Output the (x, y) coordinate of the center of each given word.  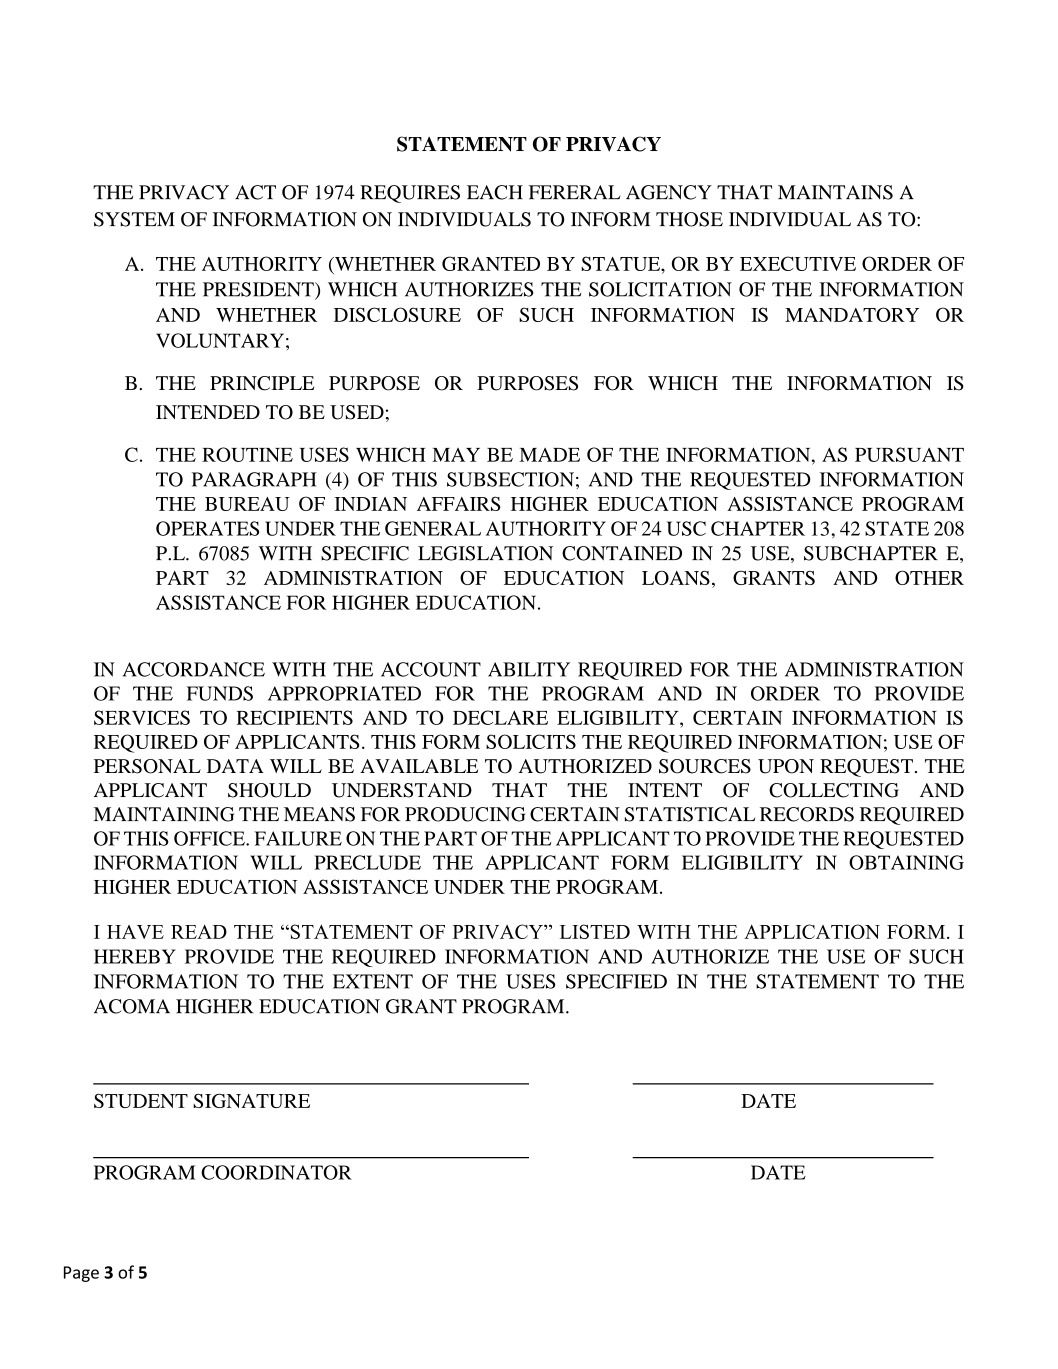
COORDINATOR (276, 1172)
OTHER (929, 577)
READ (199, 932)
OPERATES (207, 528)
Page (81, 1274)
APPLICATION (812, 931)
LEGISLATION (485, 553)
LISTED (595, 931)
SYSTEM (134, 219)
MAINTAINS (835, 192)
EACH (495, 192)
